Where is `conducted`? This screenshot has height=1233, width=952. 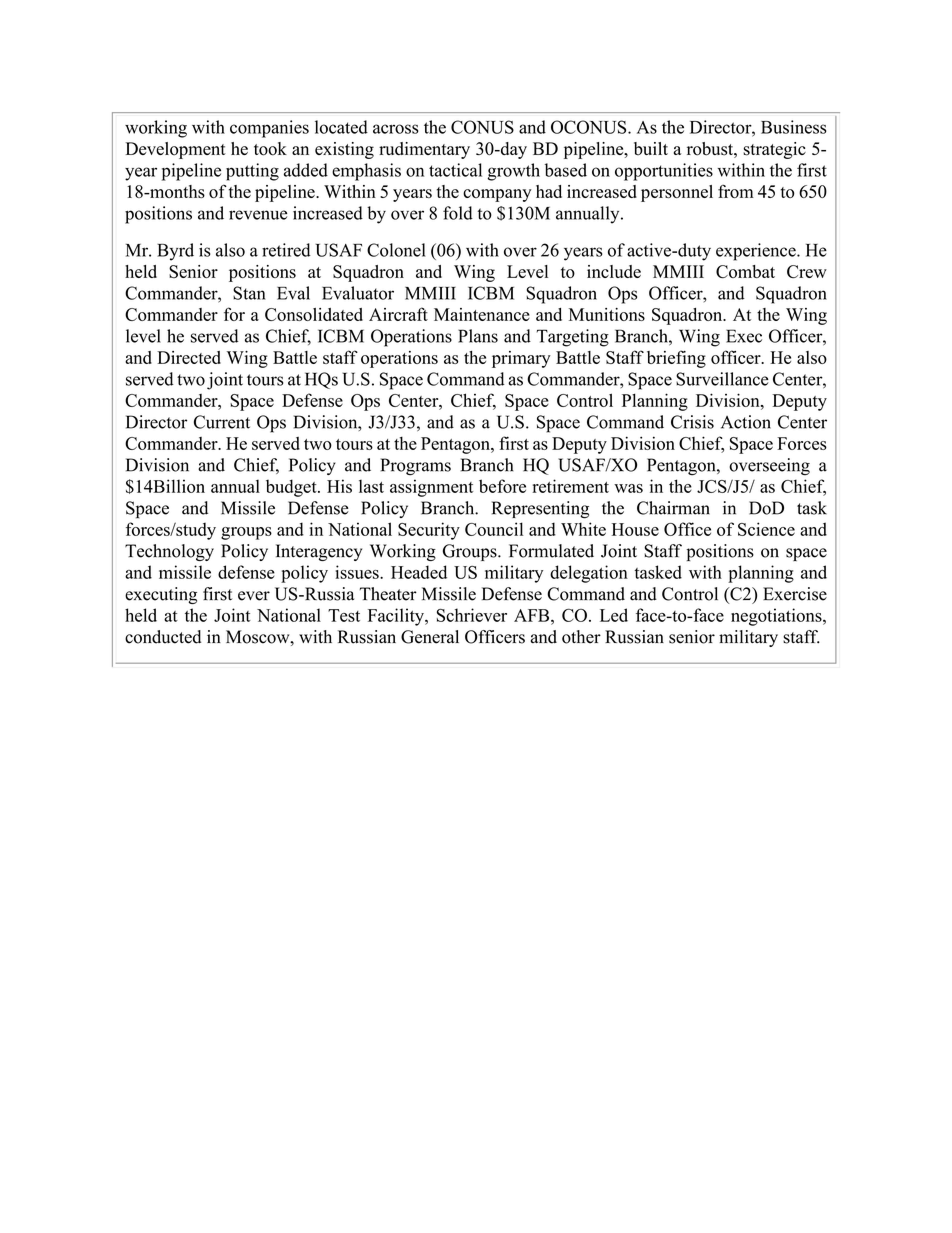 conducted is located at coordinates (163, 637).
